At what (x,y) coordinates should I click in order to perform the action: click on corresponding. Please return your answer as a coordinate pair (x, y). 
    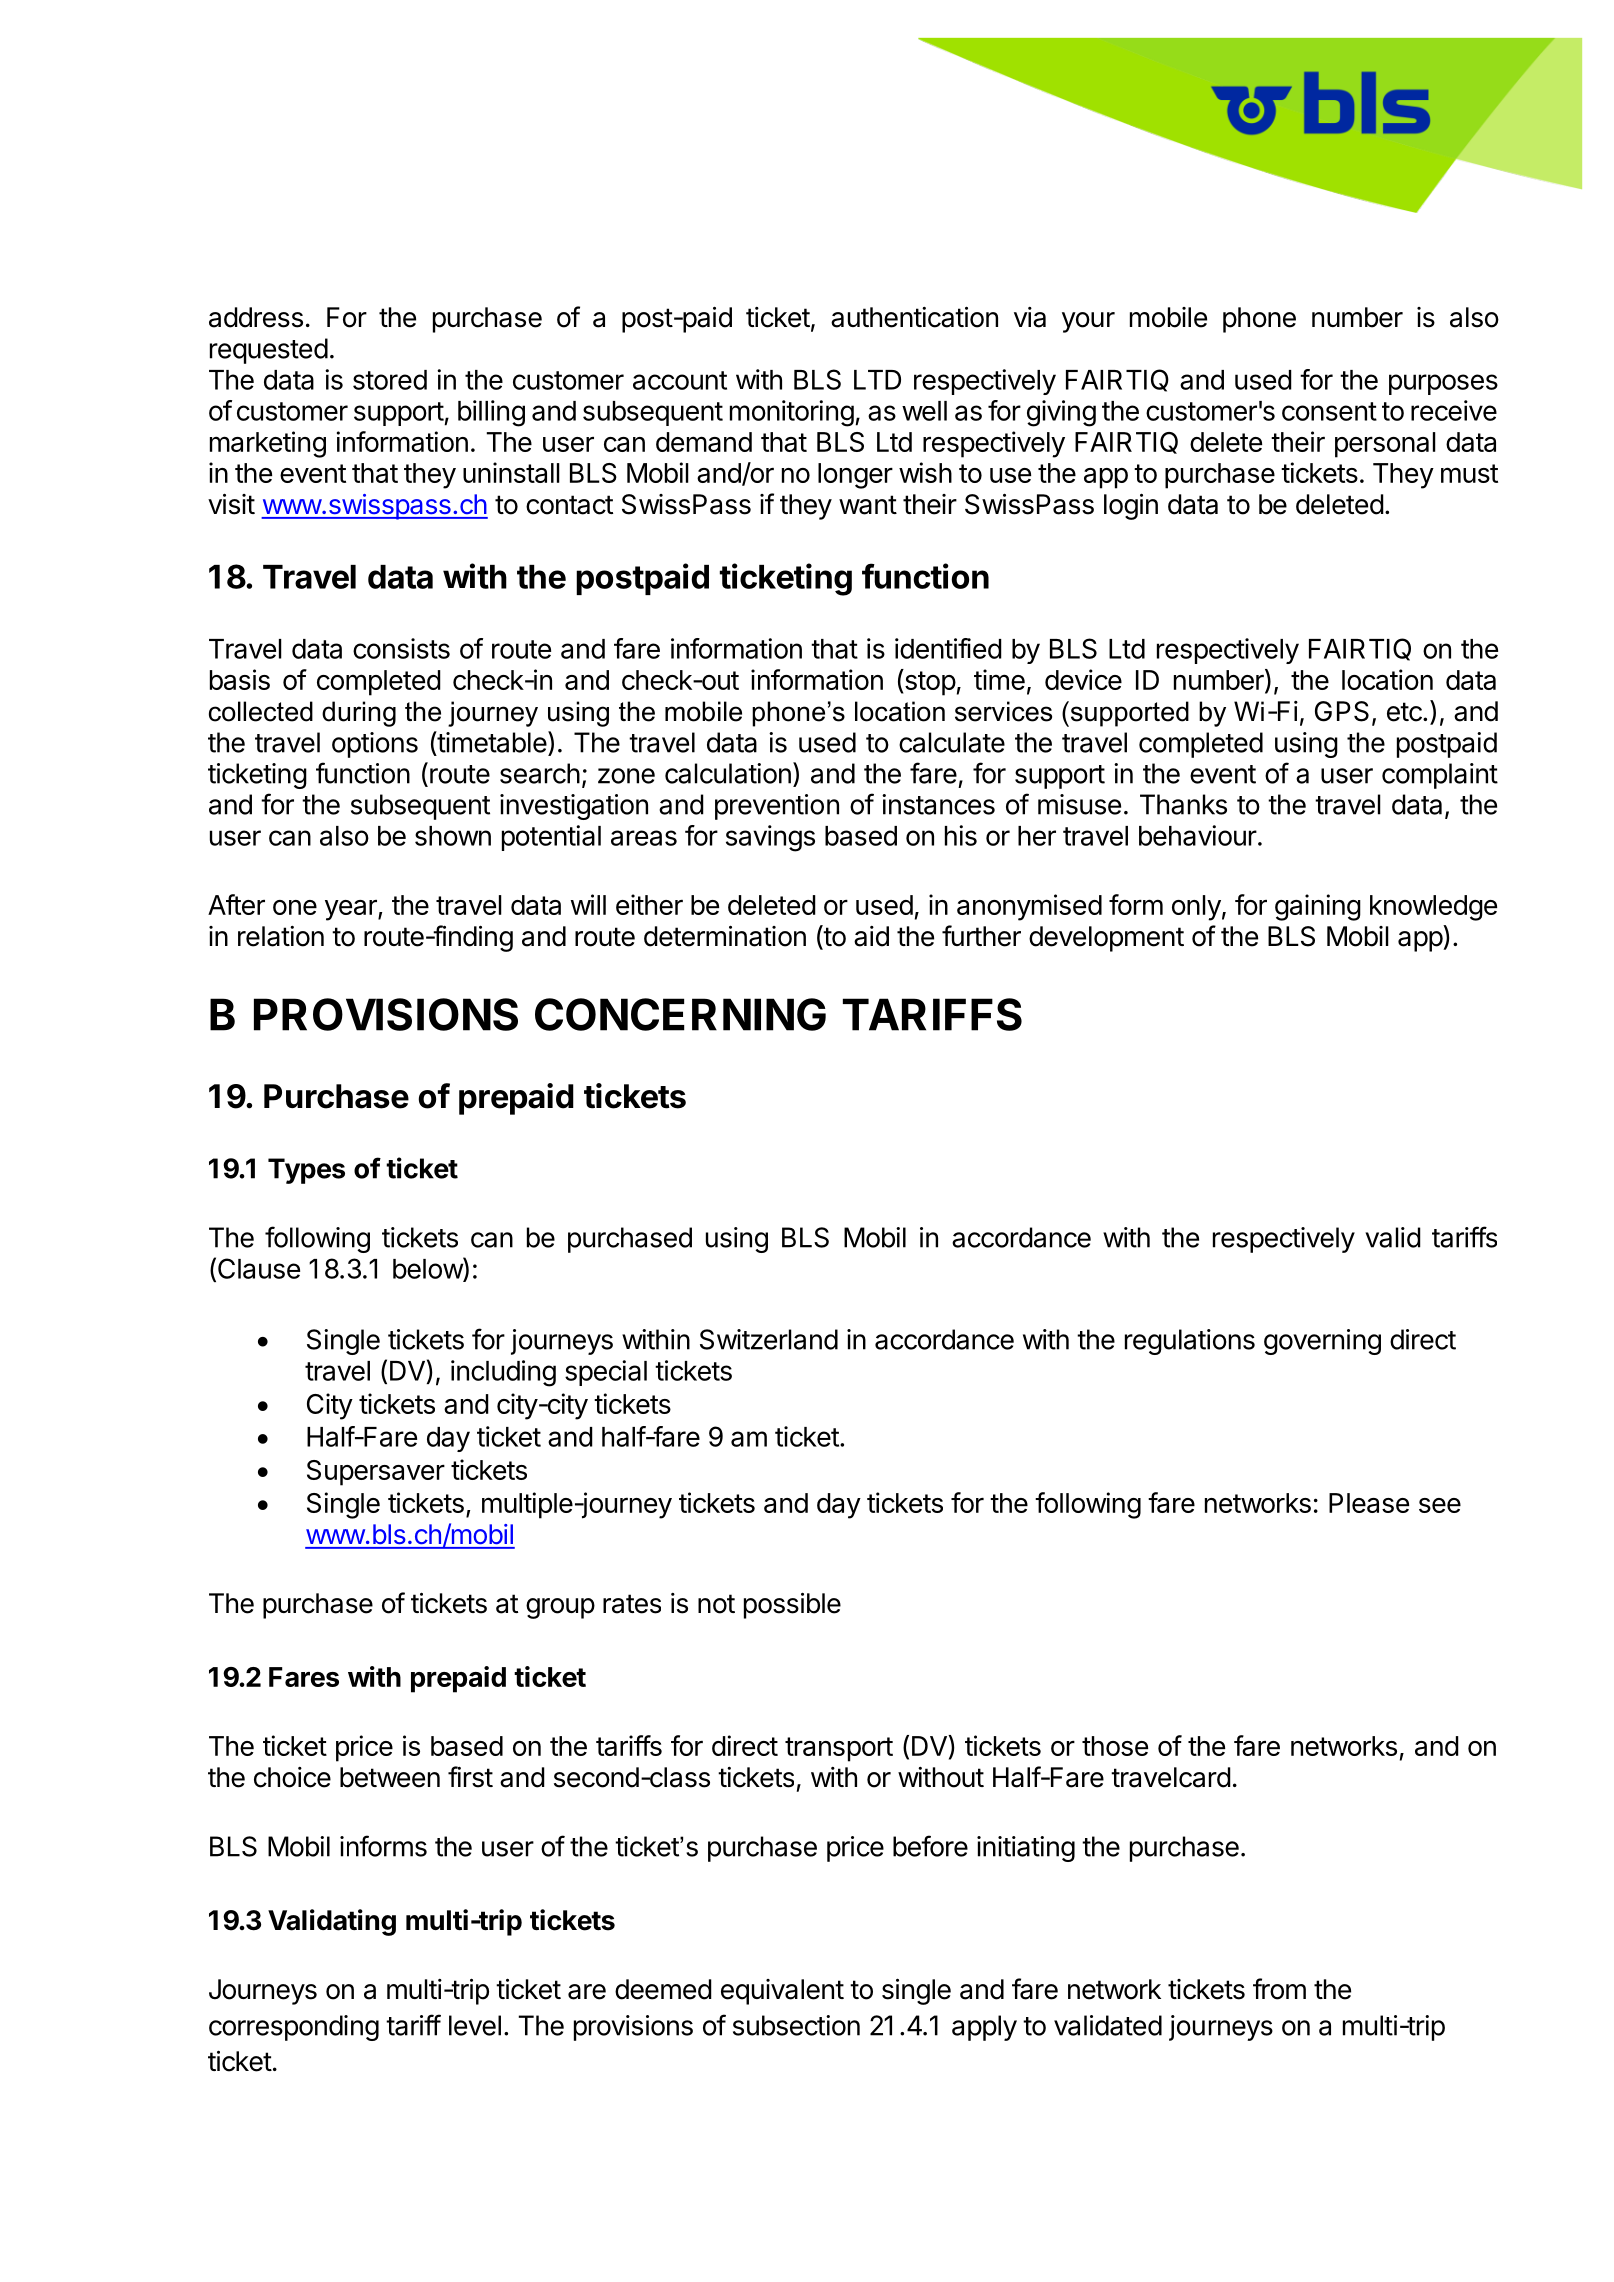
    Looking at the image, I should click on (294, 2028).
